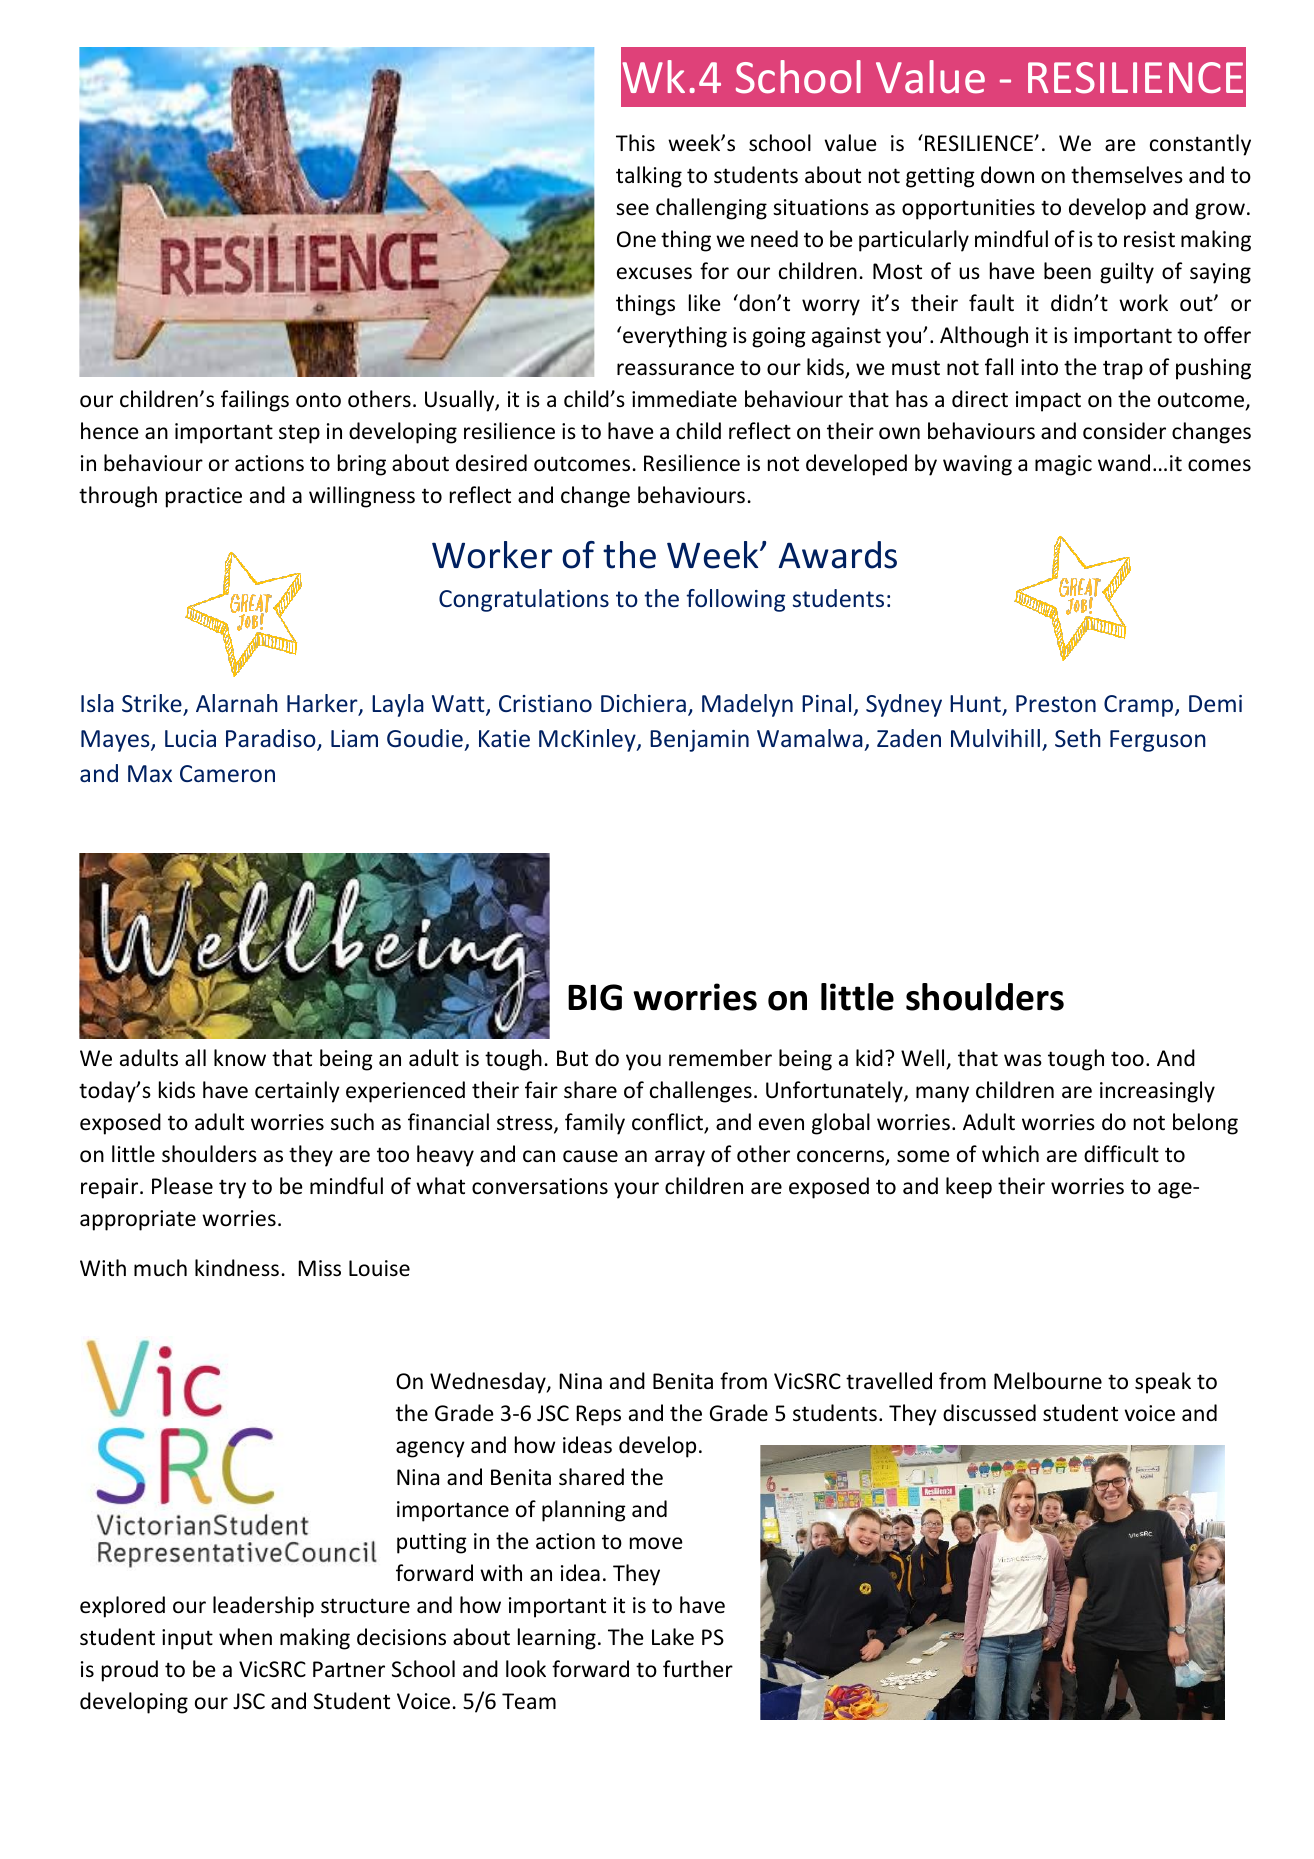 The image size is (1314, 1859). I want to click on talking, so click(649, 177).
